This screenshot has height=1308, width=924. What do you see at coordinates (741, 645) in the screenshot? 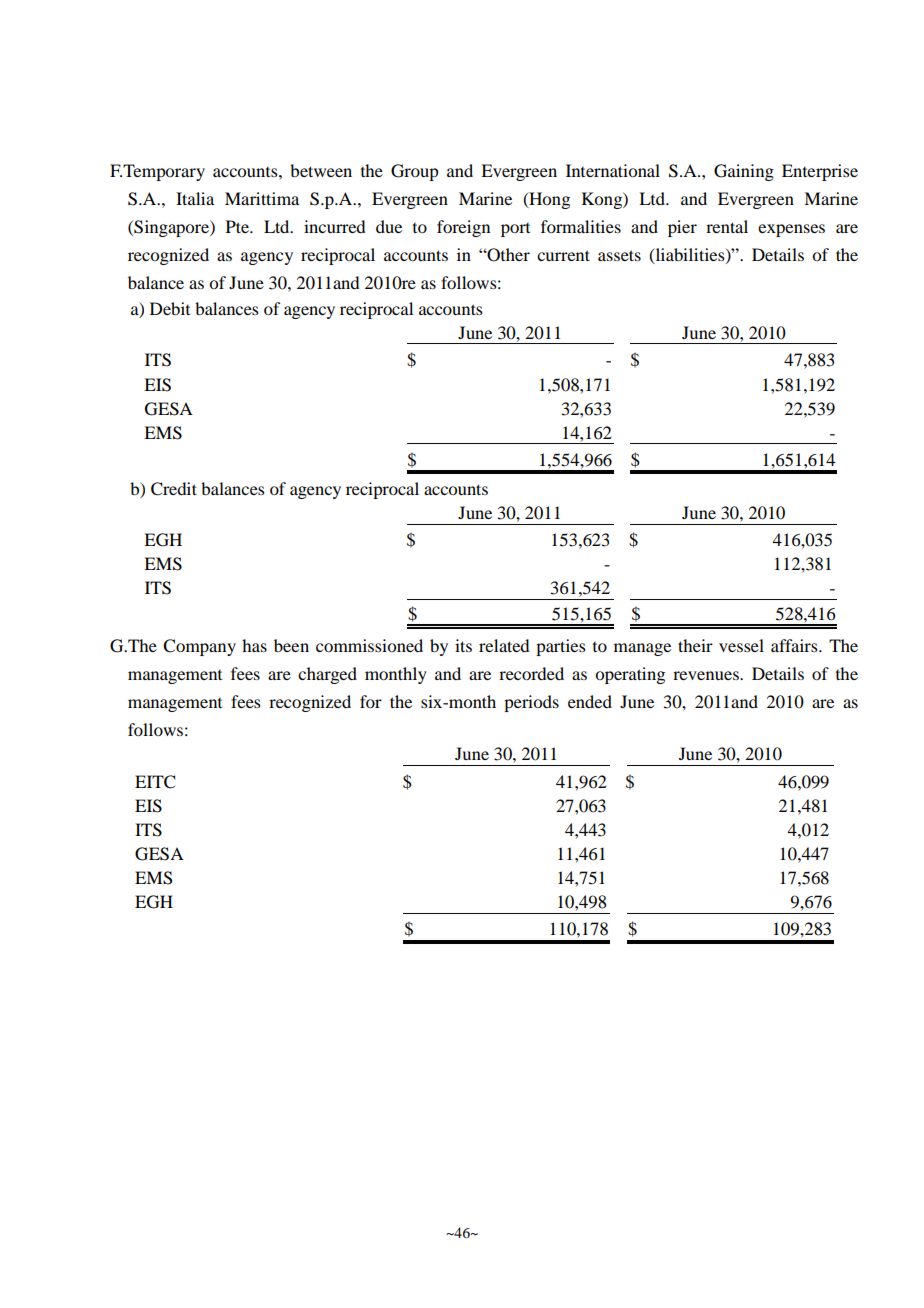
I see `vessel` at bounding box center [741, 645].
